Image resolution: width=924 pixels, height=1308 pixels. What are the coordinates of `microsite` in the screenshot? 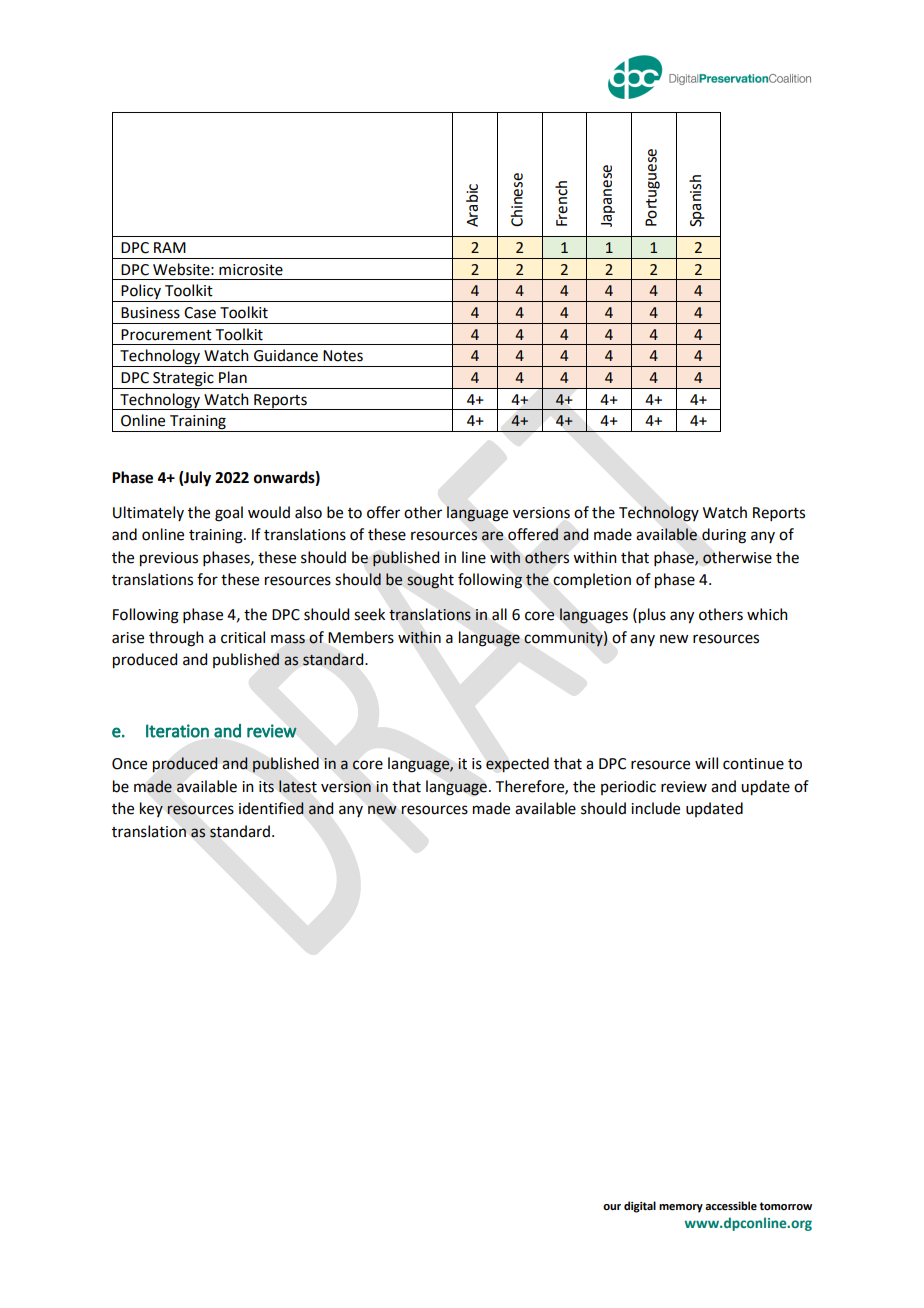 It's located at (251, 270).
